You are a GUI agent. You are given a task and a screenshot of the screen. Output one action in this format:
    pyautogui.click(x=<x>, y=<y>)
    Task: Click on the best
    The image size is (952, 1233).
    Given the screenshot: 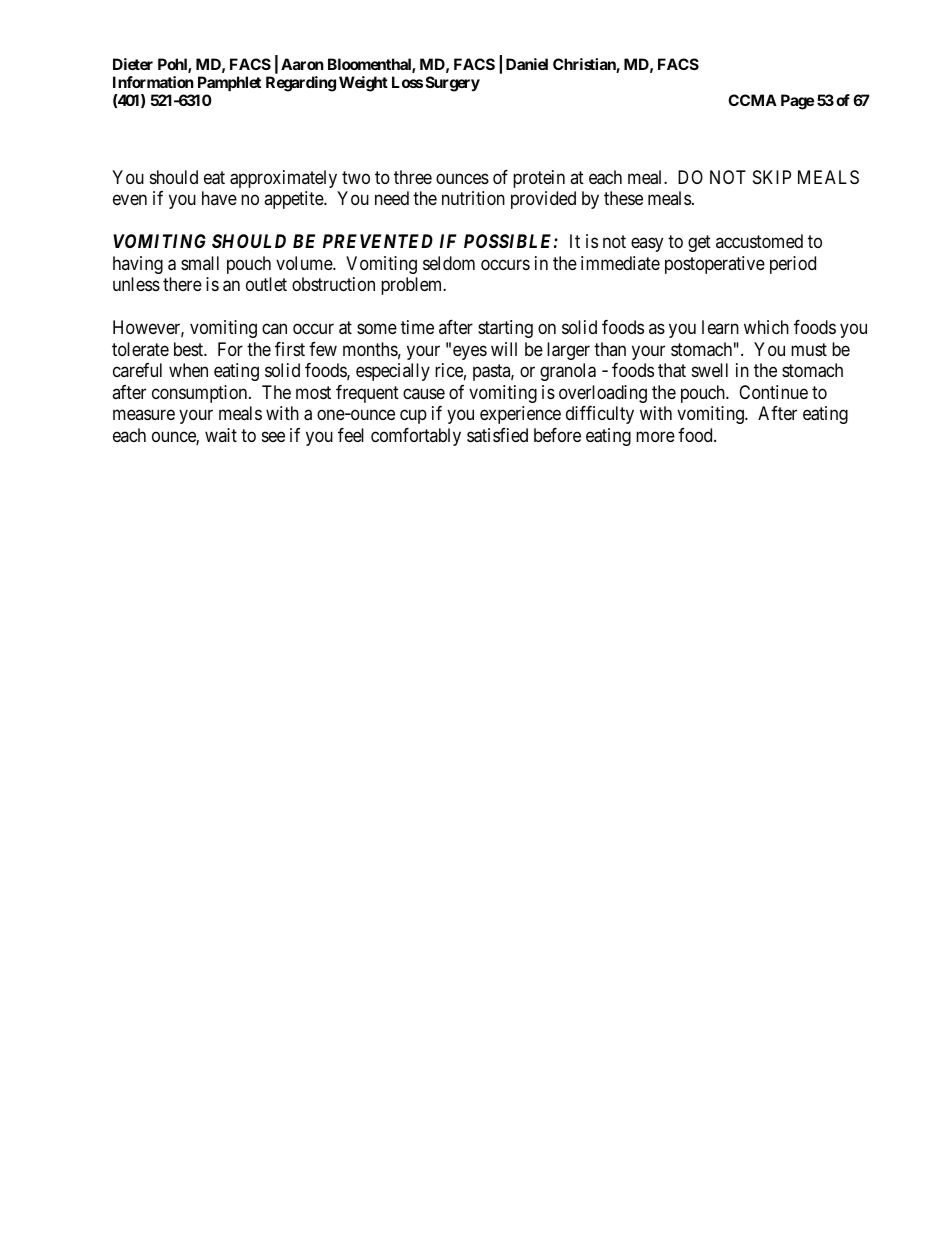 What is the action you would take?
    pyautogui.click(x=189, y=349)
